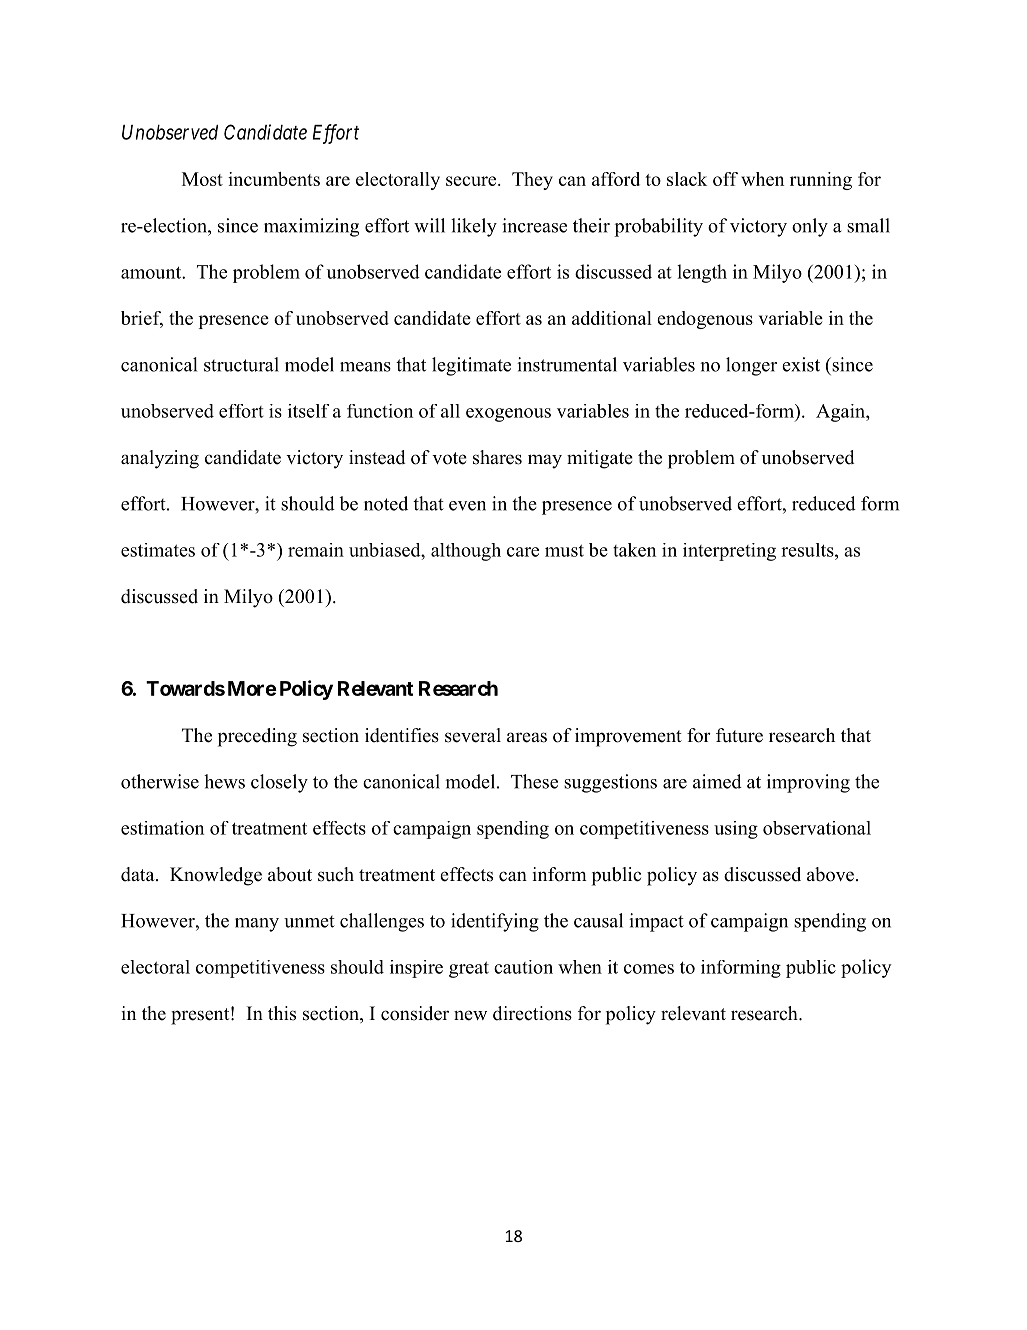  I want to click on increase, so click(534, 225).
